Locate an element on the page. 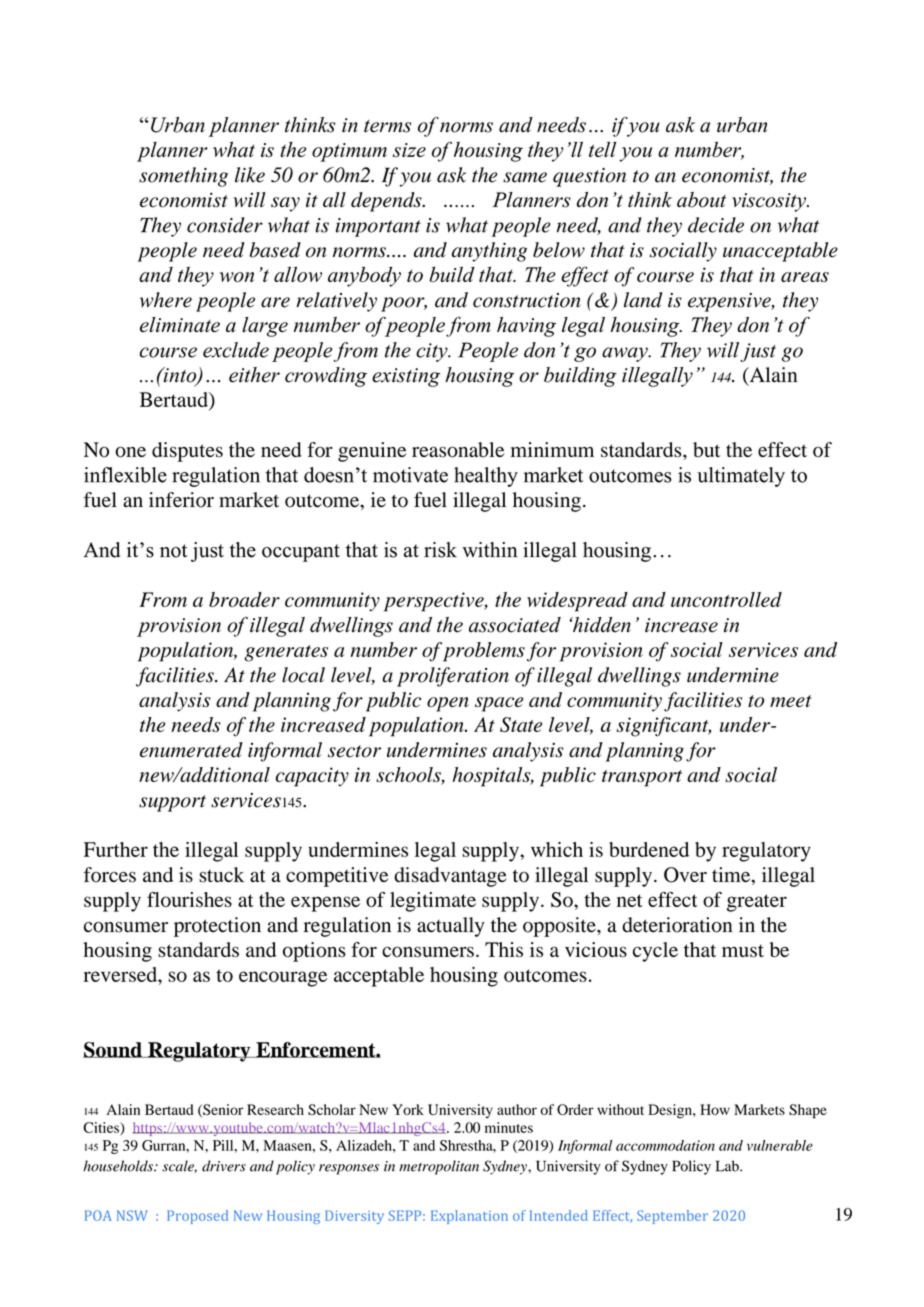 This document has height=1307, width=924. something is located at coordinates (183, 177).
